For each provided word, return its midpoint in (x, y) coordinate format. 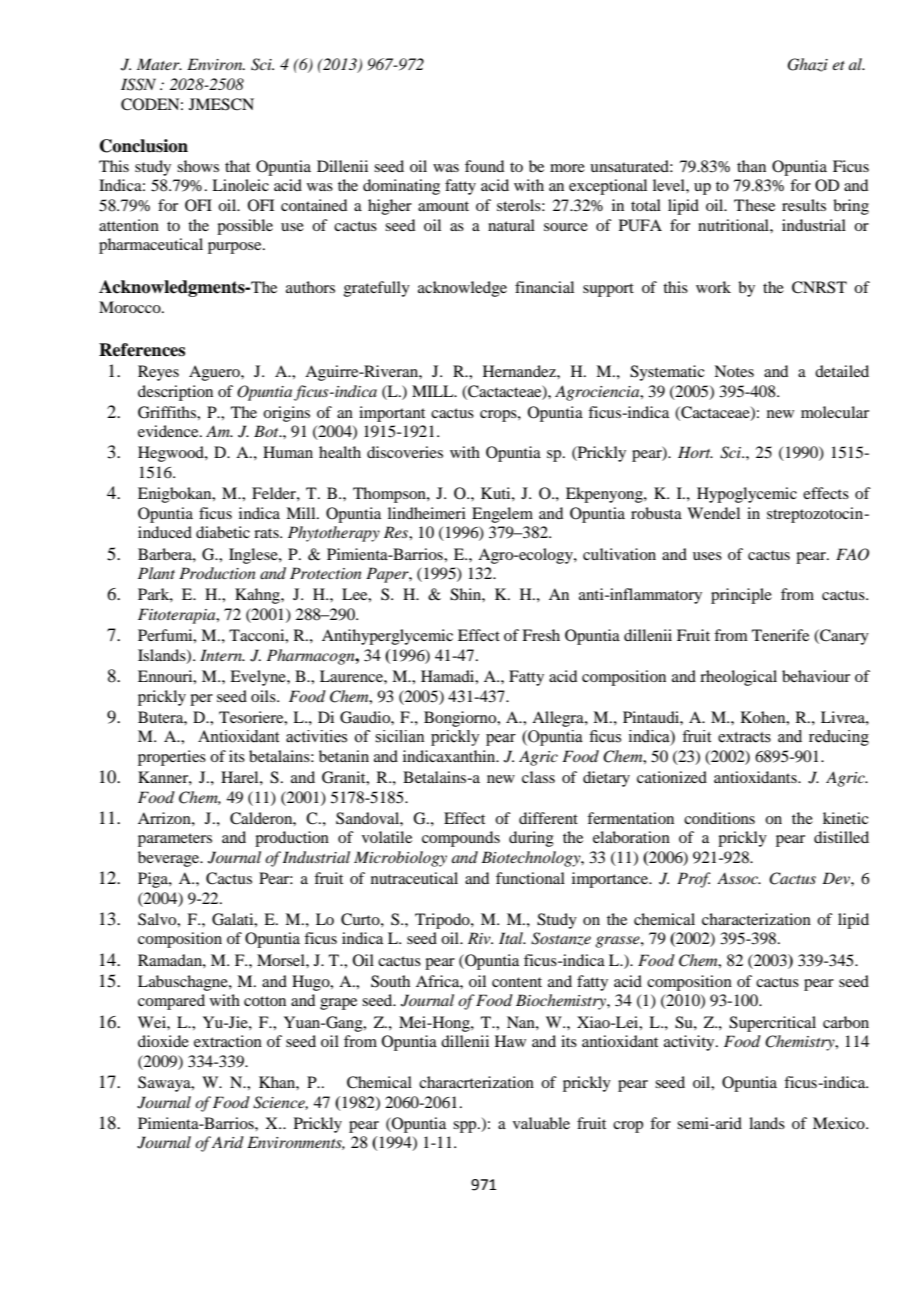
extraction (228, 1041)
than (751, 166)
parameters (175, 840)
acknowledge (462, 289)
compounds (461, 839)
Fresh (541, 635)
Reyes (158, 373)
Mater (159, 64)
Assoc (738, 878)
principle (741, 596)
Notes (734, 371)
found (484, 166)
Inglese (254, 556)
